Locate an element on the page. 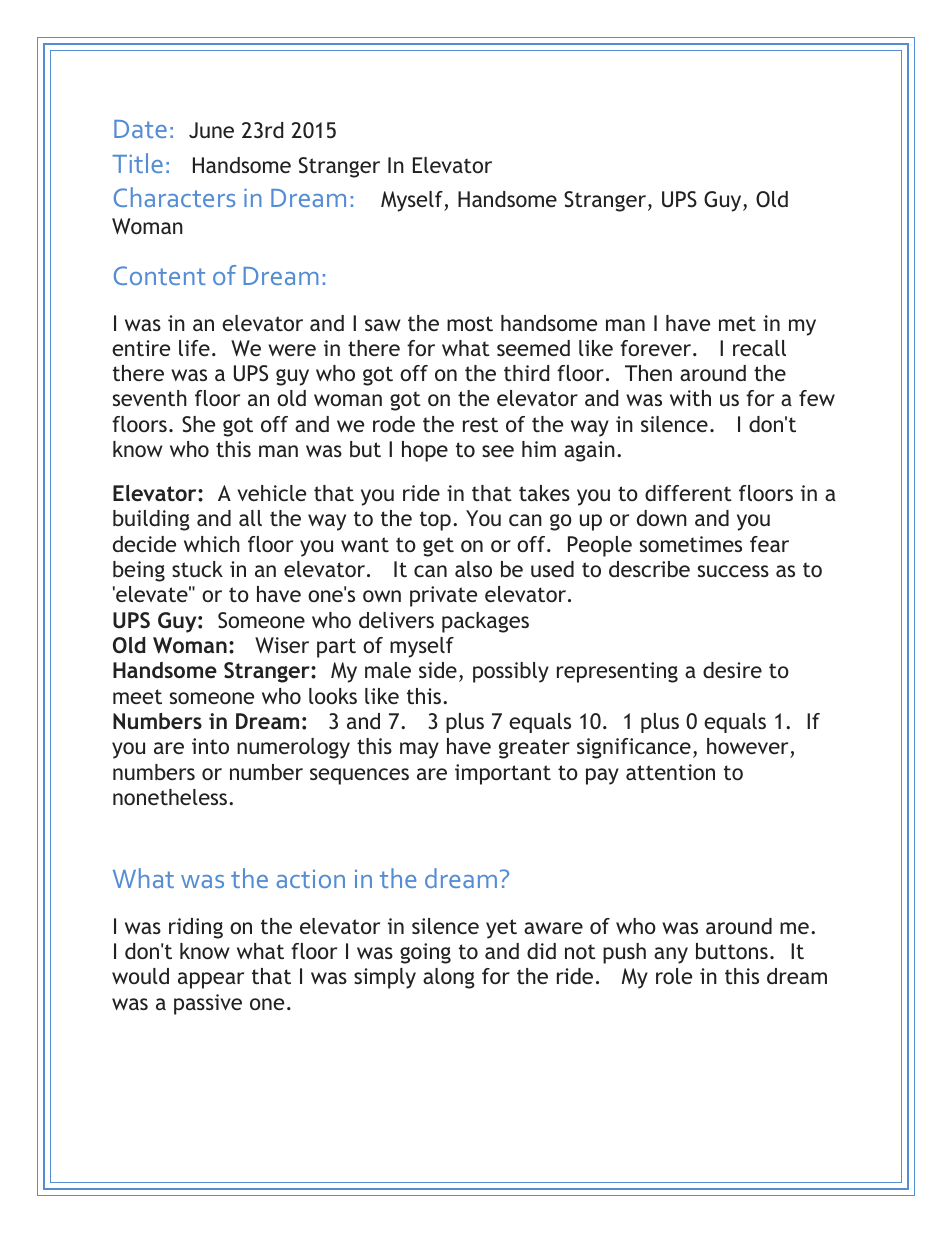  June is located at coordinates (211, 130).
